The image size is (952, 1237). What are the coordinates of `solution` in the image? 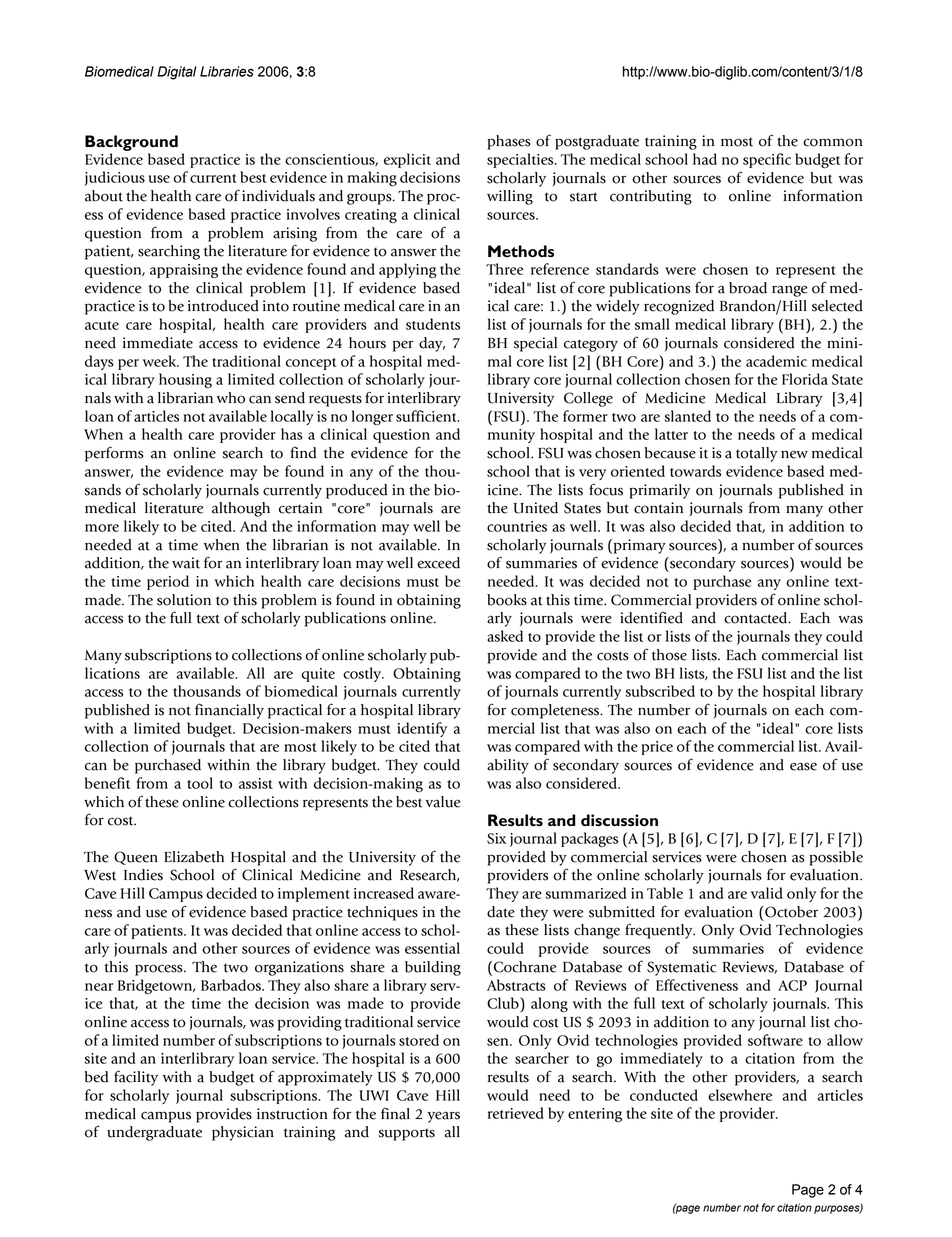 It's located at (184, 600).
